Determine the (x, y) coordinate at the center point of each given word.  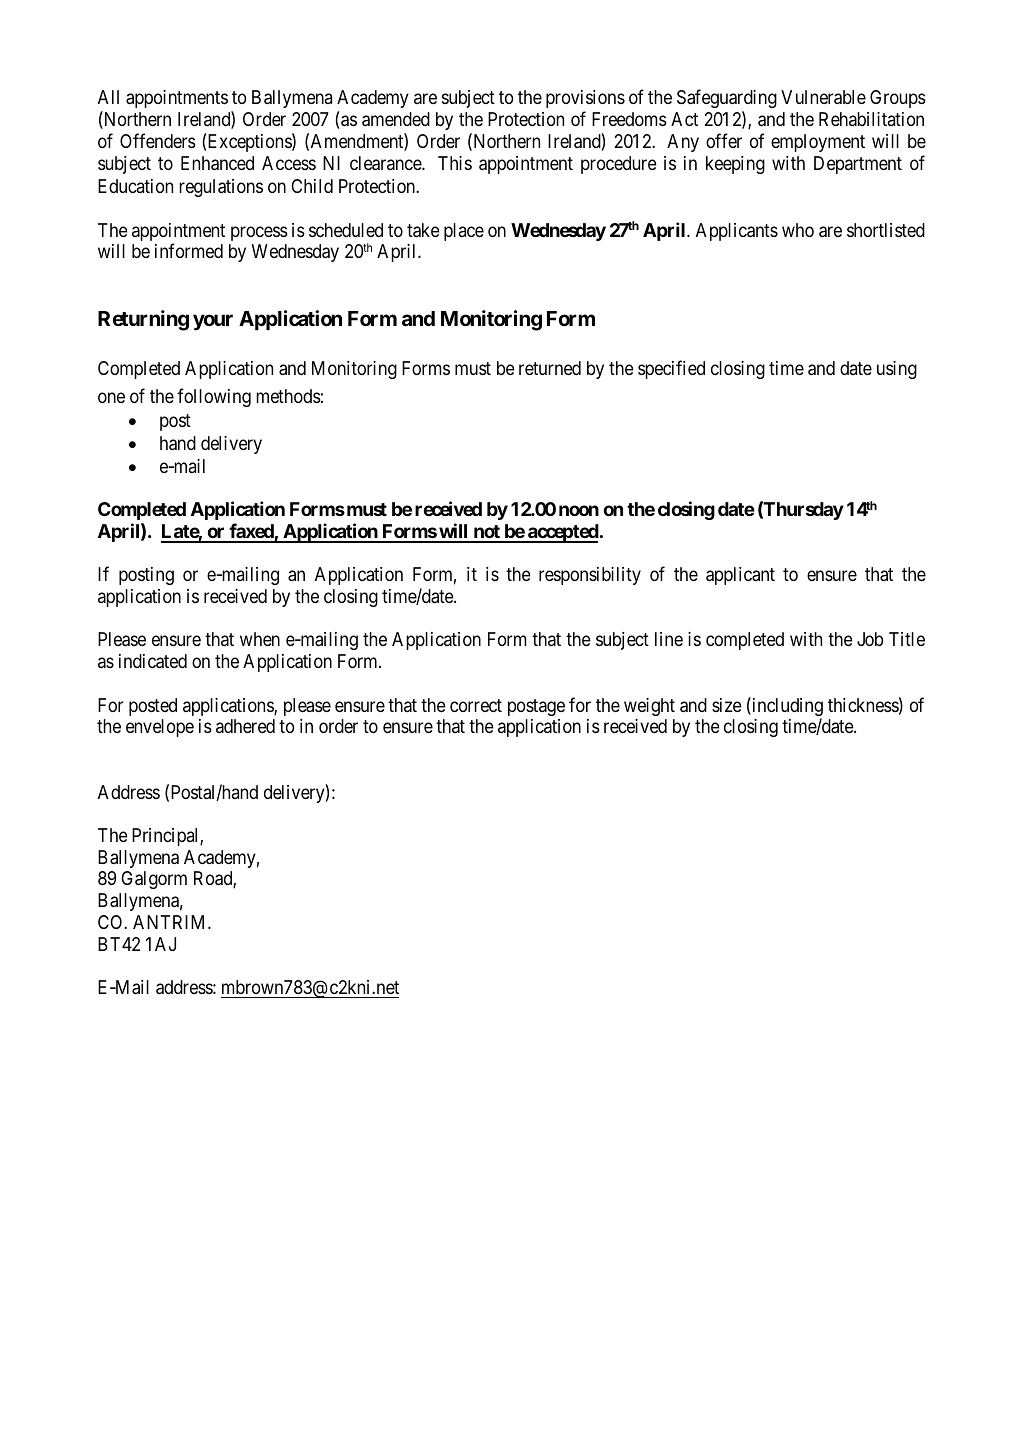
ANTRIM (171, 922)
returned (550, 368)
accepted (562, 533)
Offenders (158, 140)
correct (476, 705)
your (213, 322)
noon (579, 510)
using (897, 370)
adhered (245, 726)
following (214, 398)
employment (818, 143)
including (786, 708)
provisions (585, 99)
